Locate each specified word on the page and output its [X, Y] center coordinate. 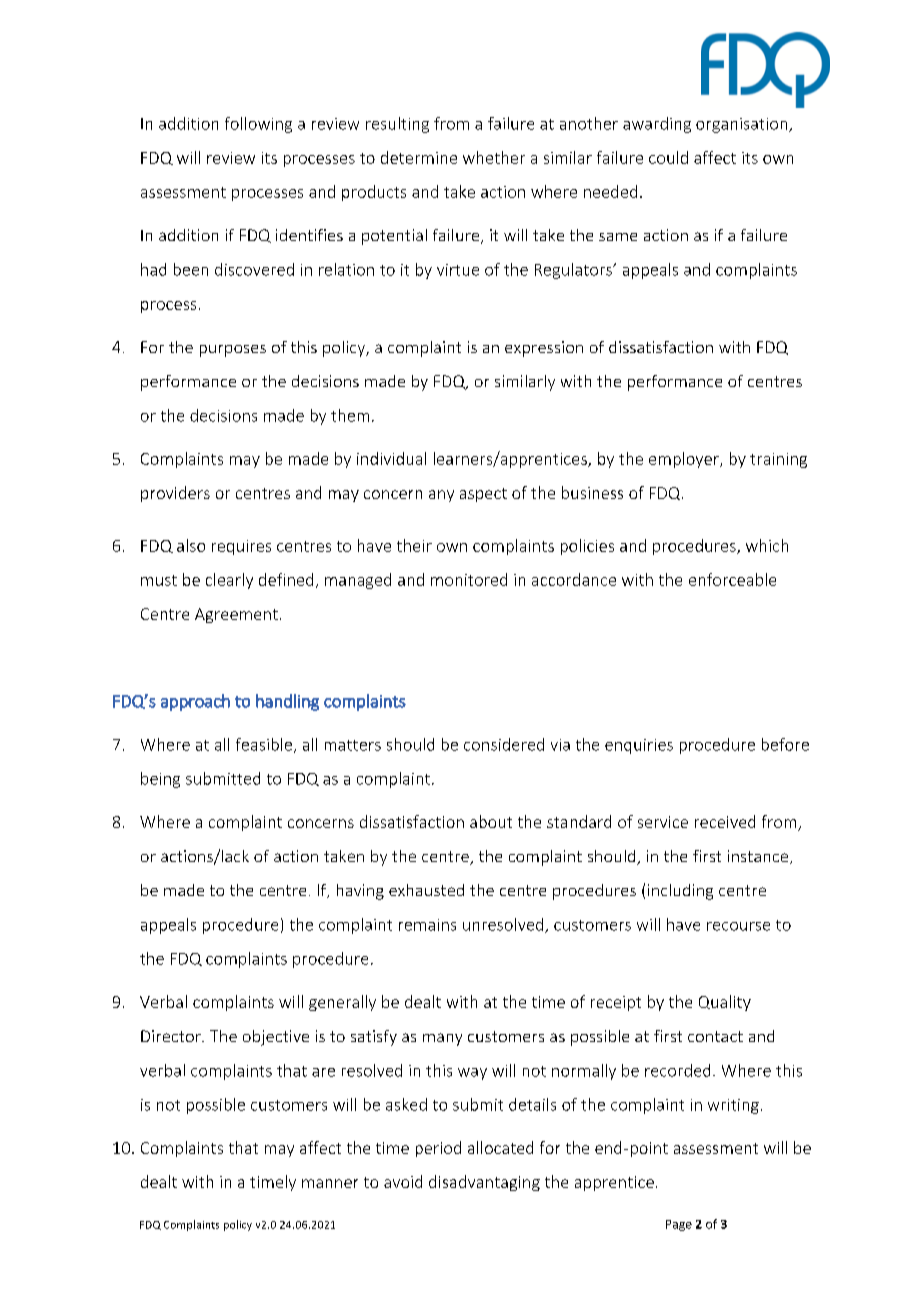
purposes [233, 351]
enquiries [639, 746]
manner [330, 1183]
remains [427, 925]
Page [679, 1225]
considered [504, 744]
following [258, 125]
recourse [738, 926]
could [668, 157]
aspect [483, 495]
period [438, 1149]
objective [276, 1038]
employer [685, 460]
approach [195, 702]
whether [494, 157]
